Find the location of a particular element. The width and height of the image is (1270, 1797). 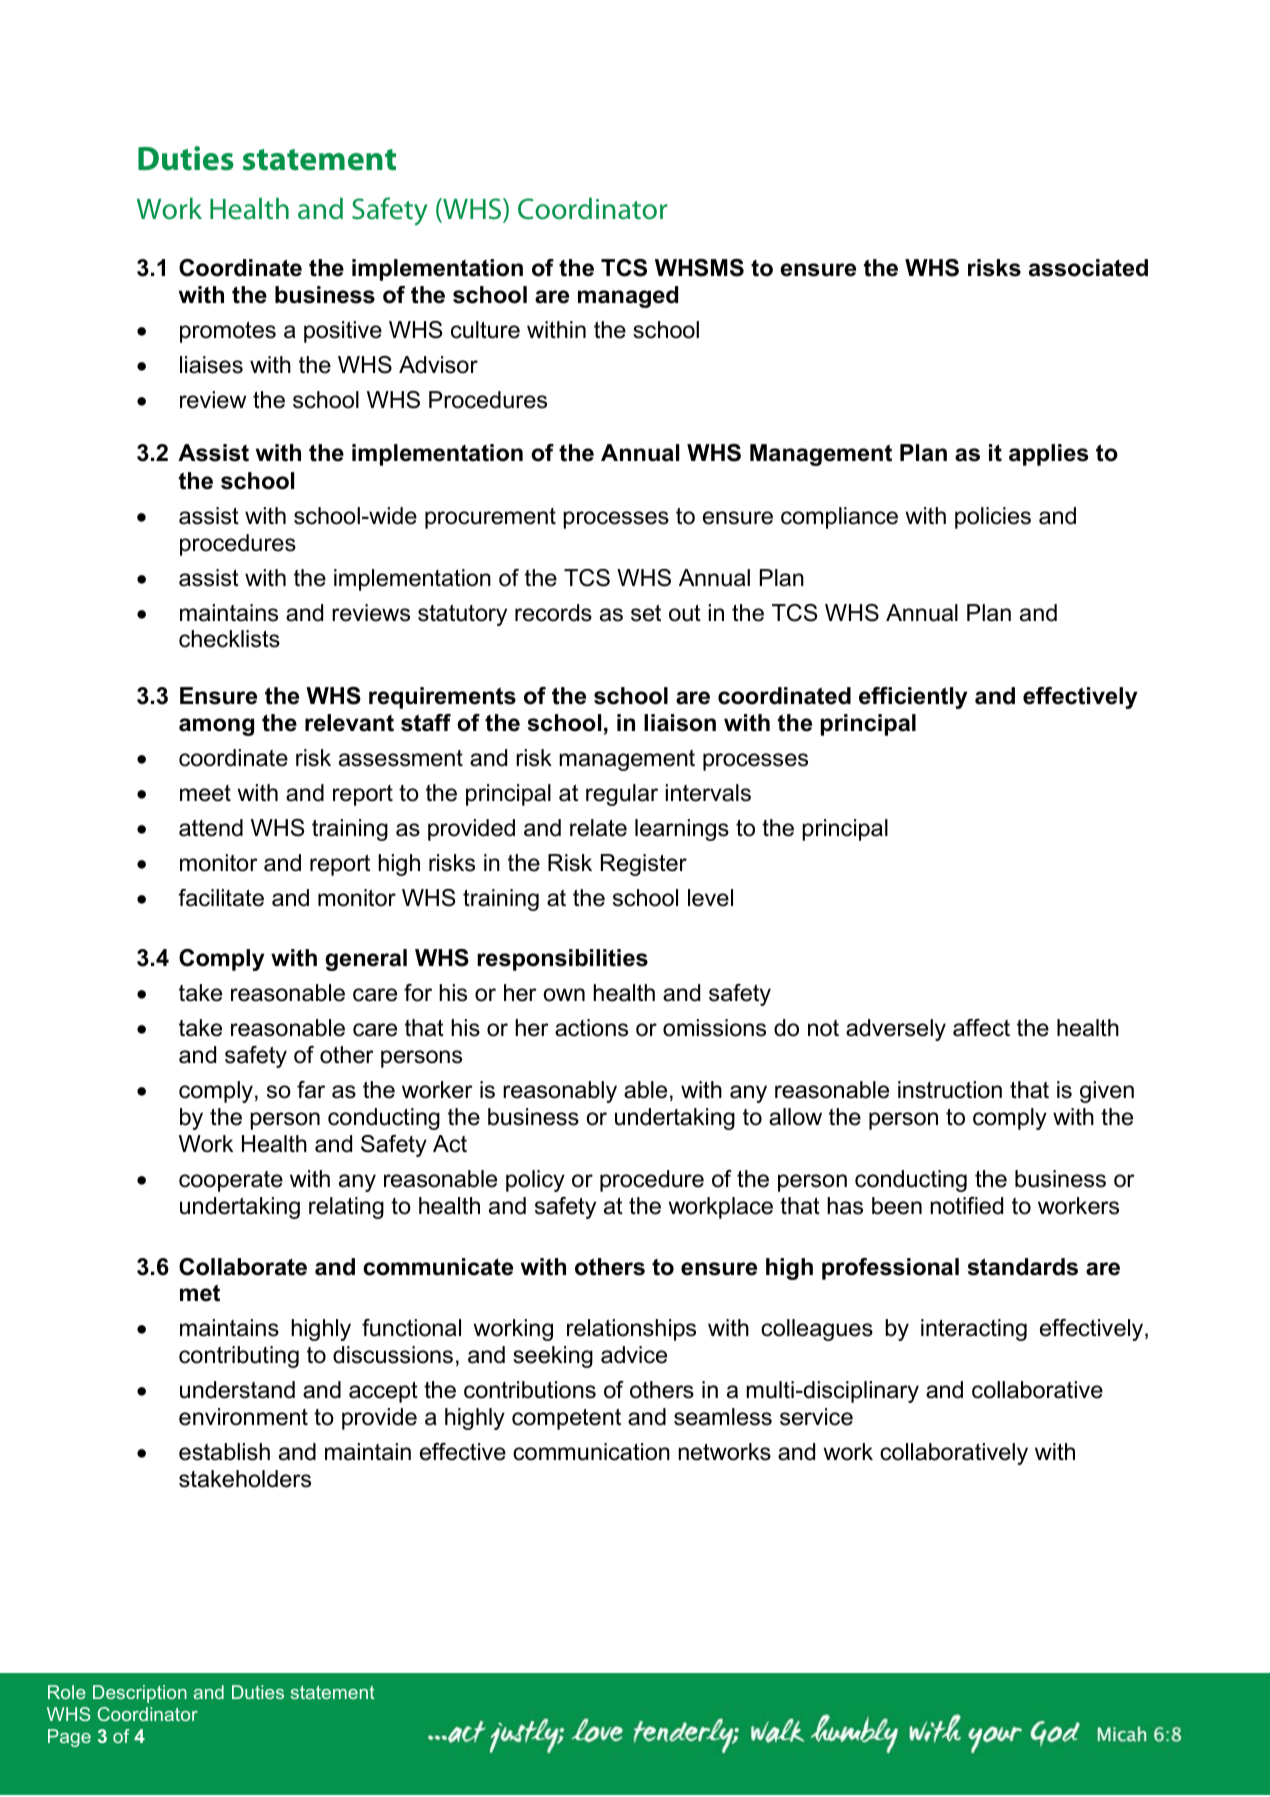

reasonably is located at coordinates (560, 1092).
